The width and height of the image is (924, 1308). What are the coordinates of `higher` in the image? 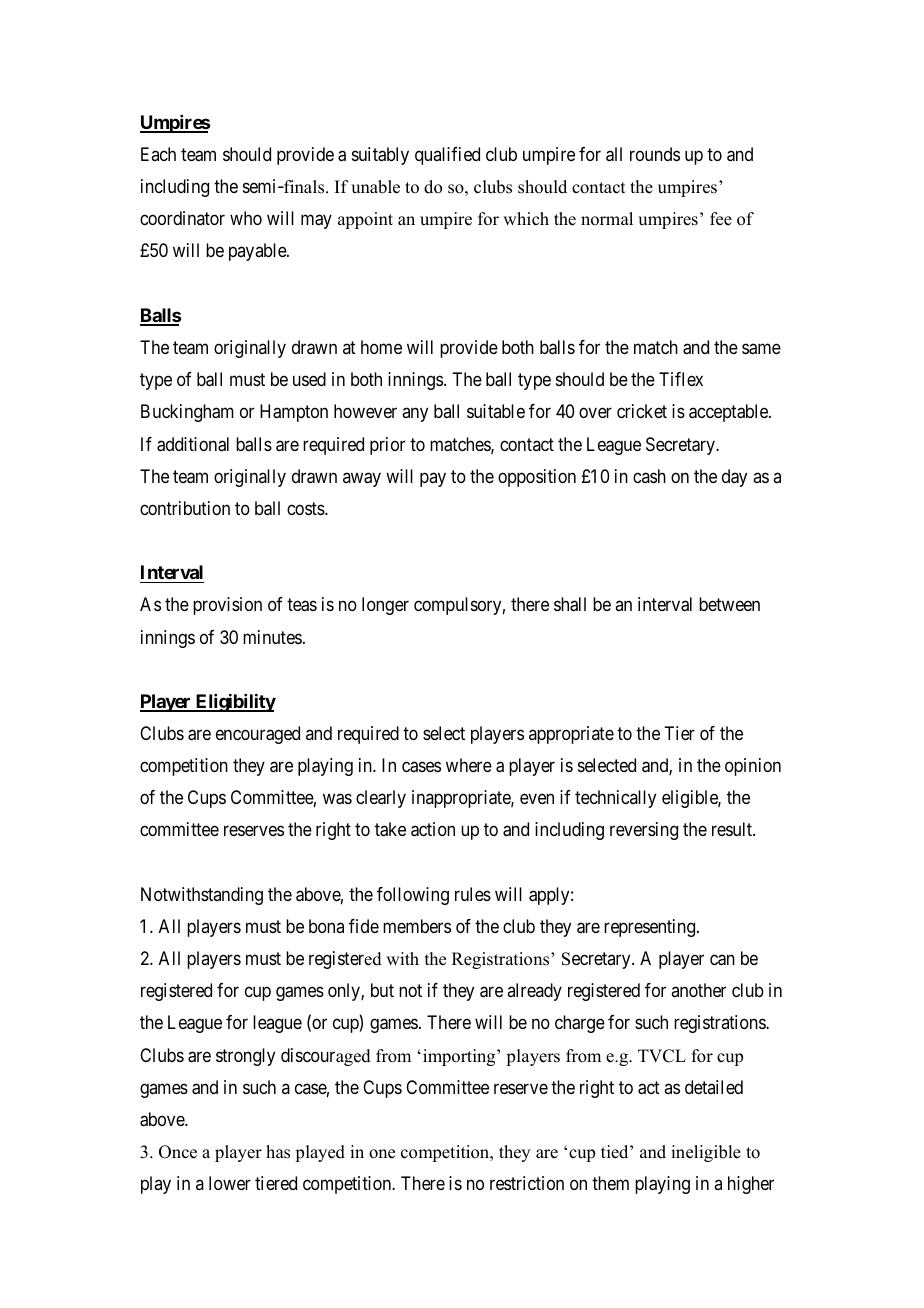 It's located at (751, 1185).
